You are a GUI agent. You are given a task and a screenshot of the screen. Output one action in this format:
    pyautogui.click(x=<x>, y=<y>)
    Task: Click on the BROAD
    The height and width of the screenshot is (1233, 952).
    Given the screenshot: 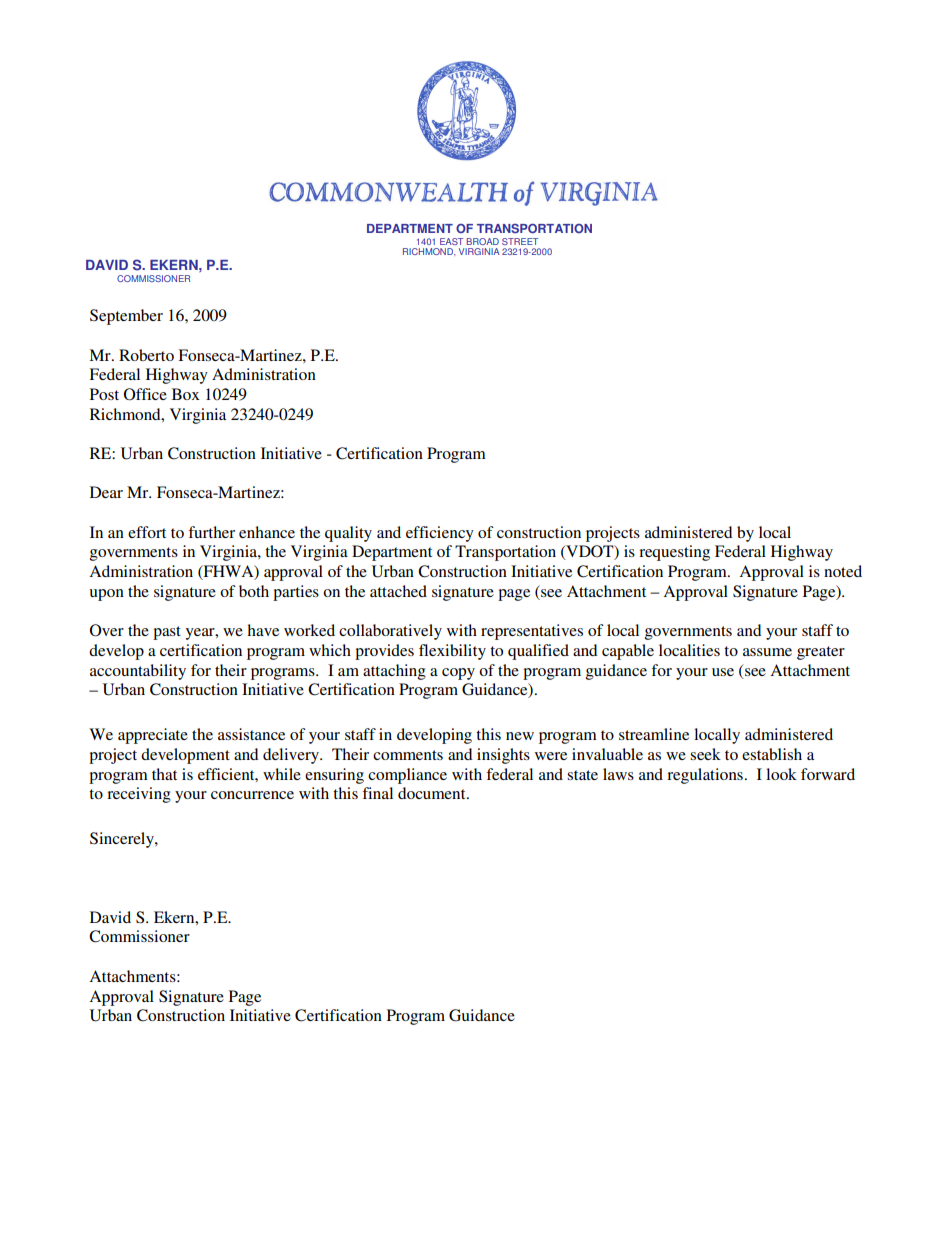 What is the action you would take?
    pyautogui.click(x=483, y=241)
